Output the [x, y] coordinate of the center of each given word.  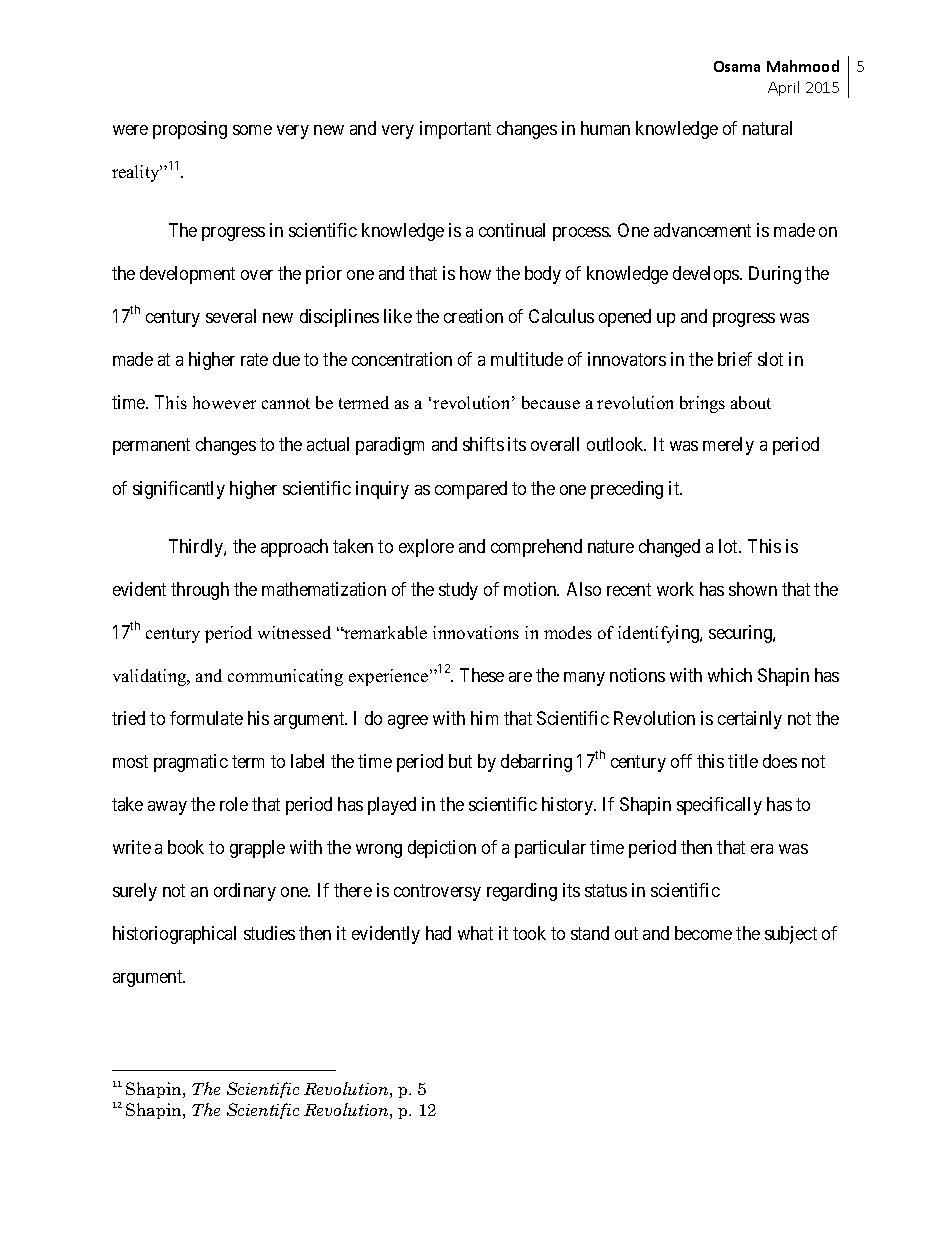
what [475, 933]
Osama [737, 66]
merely [728, 446]
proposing [190, 130]
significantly [179, 490]
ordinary [245, 892]
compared [471, 490]
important [455, 130]
